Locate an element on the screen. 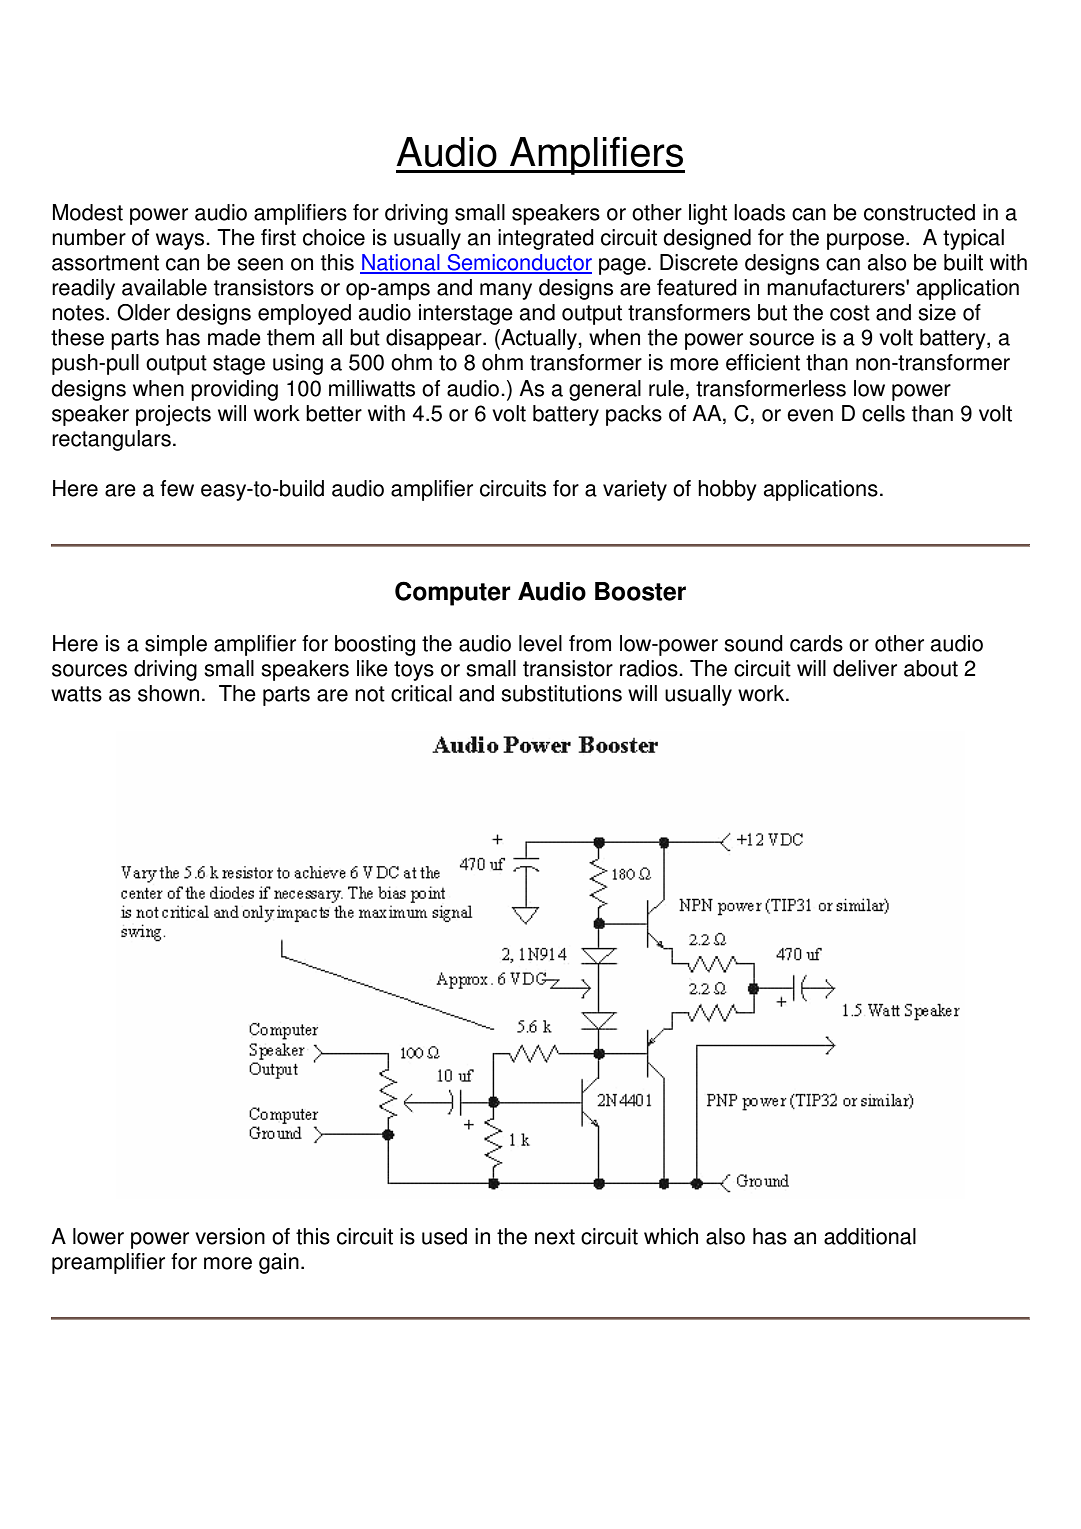 The height and width of the screenshot is (1529, 1081). next is located at coordinates (555, 1237).
